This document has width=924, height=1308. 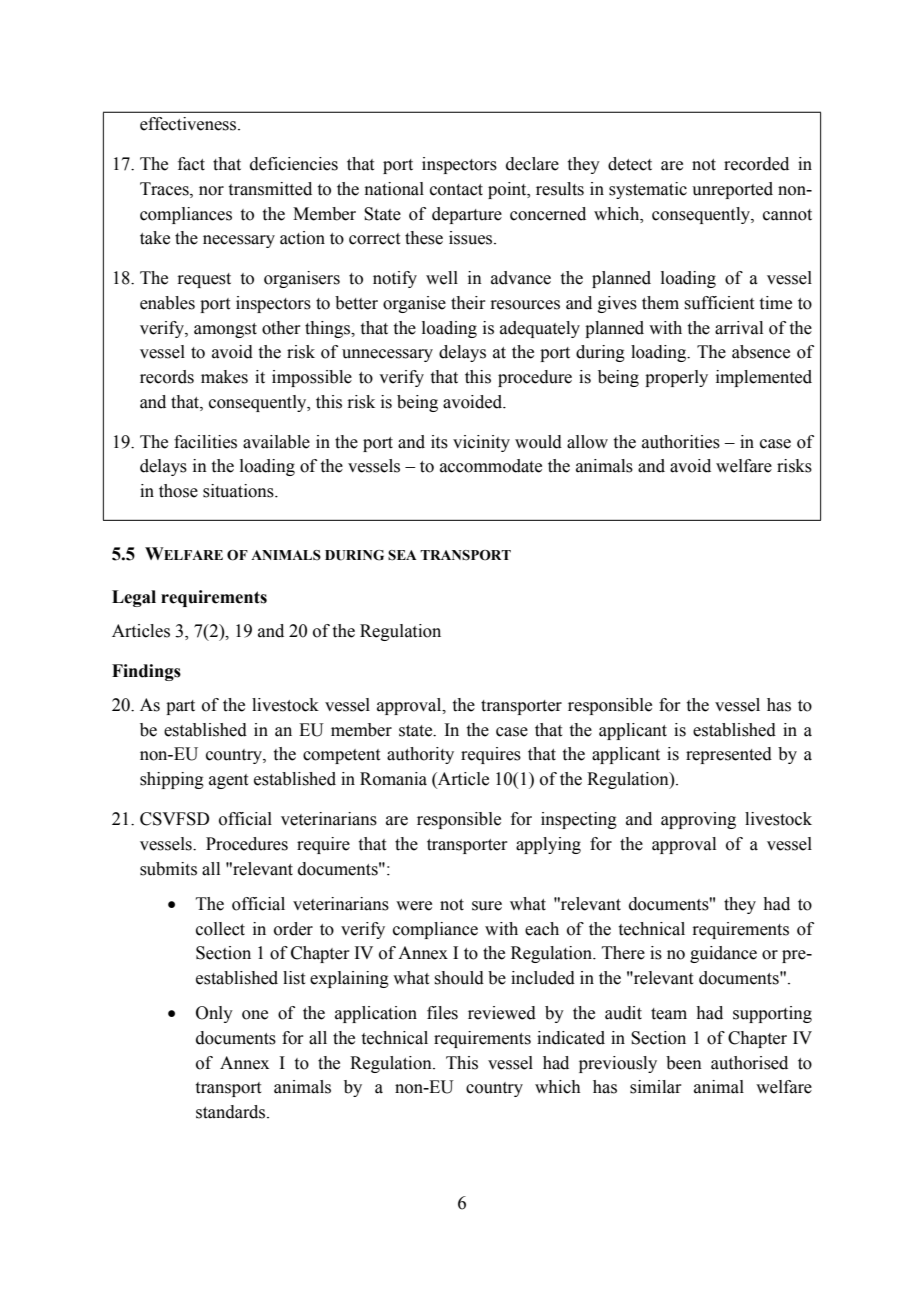 What do you see at coordinates (232, 1112) in the document?
I see `standards` at bounding box center [232, 1112].
